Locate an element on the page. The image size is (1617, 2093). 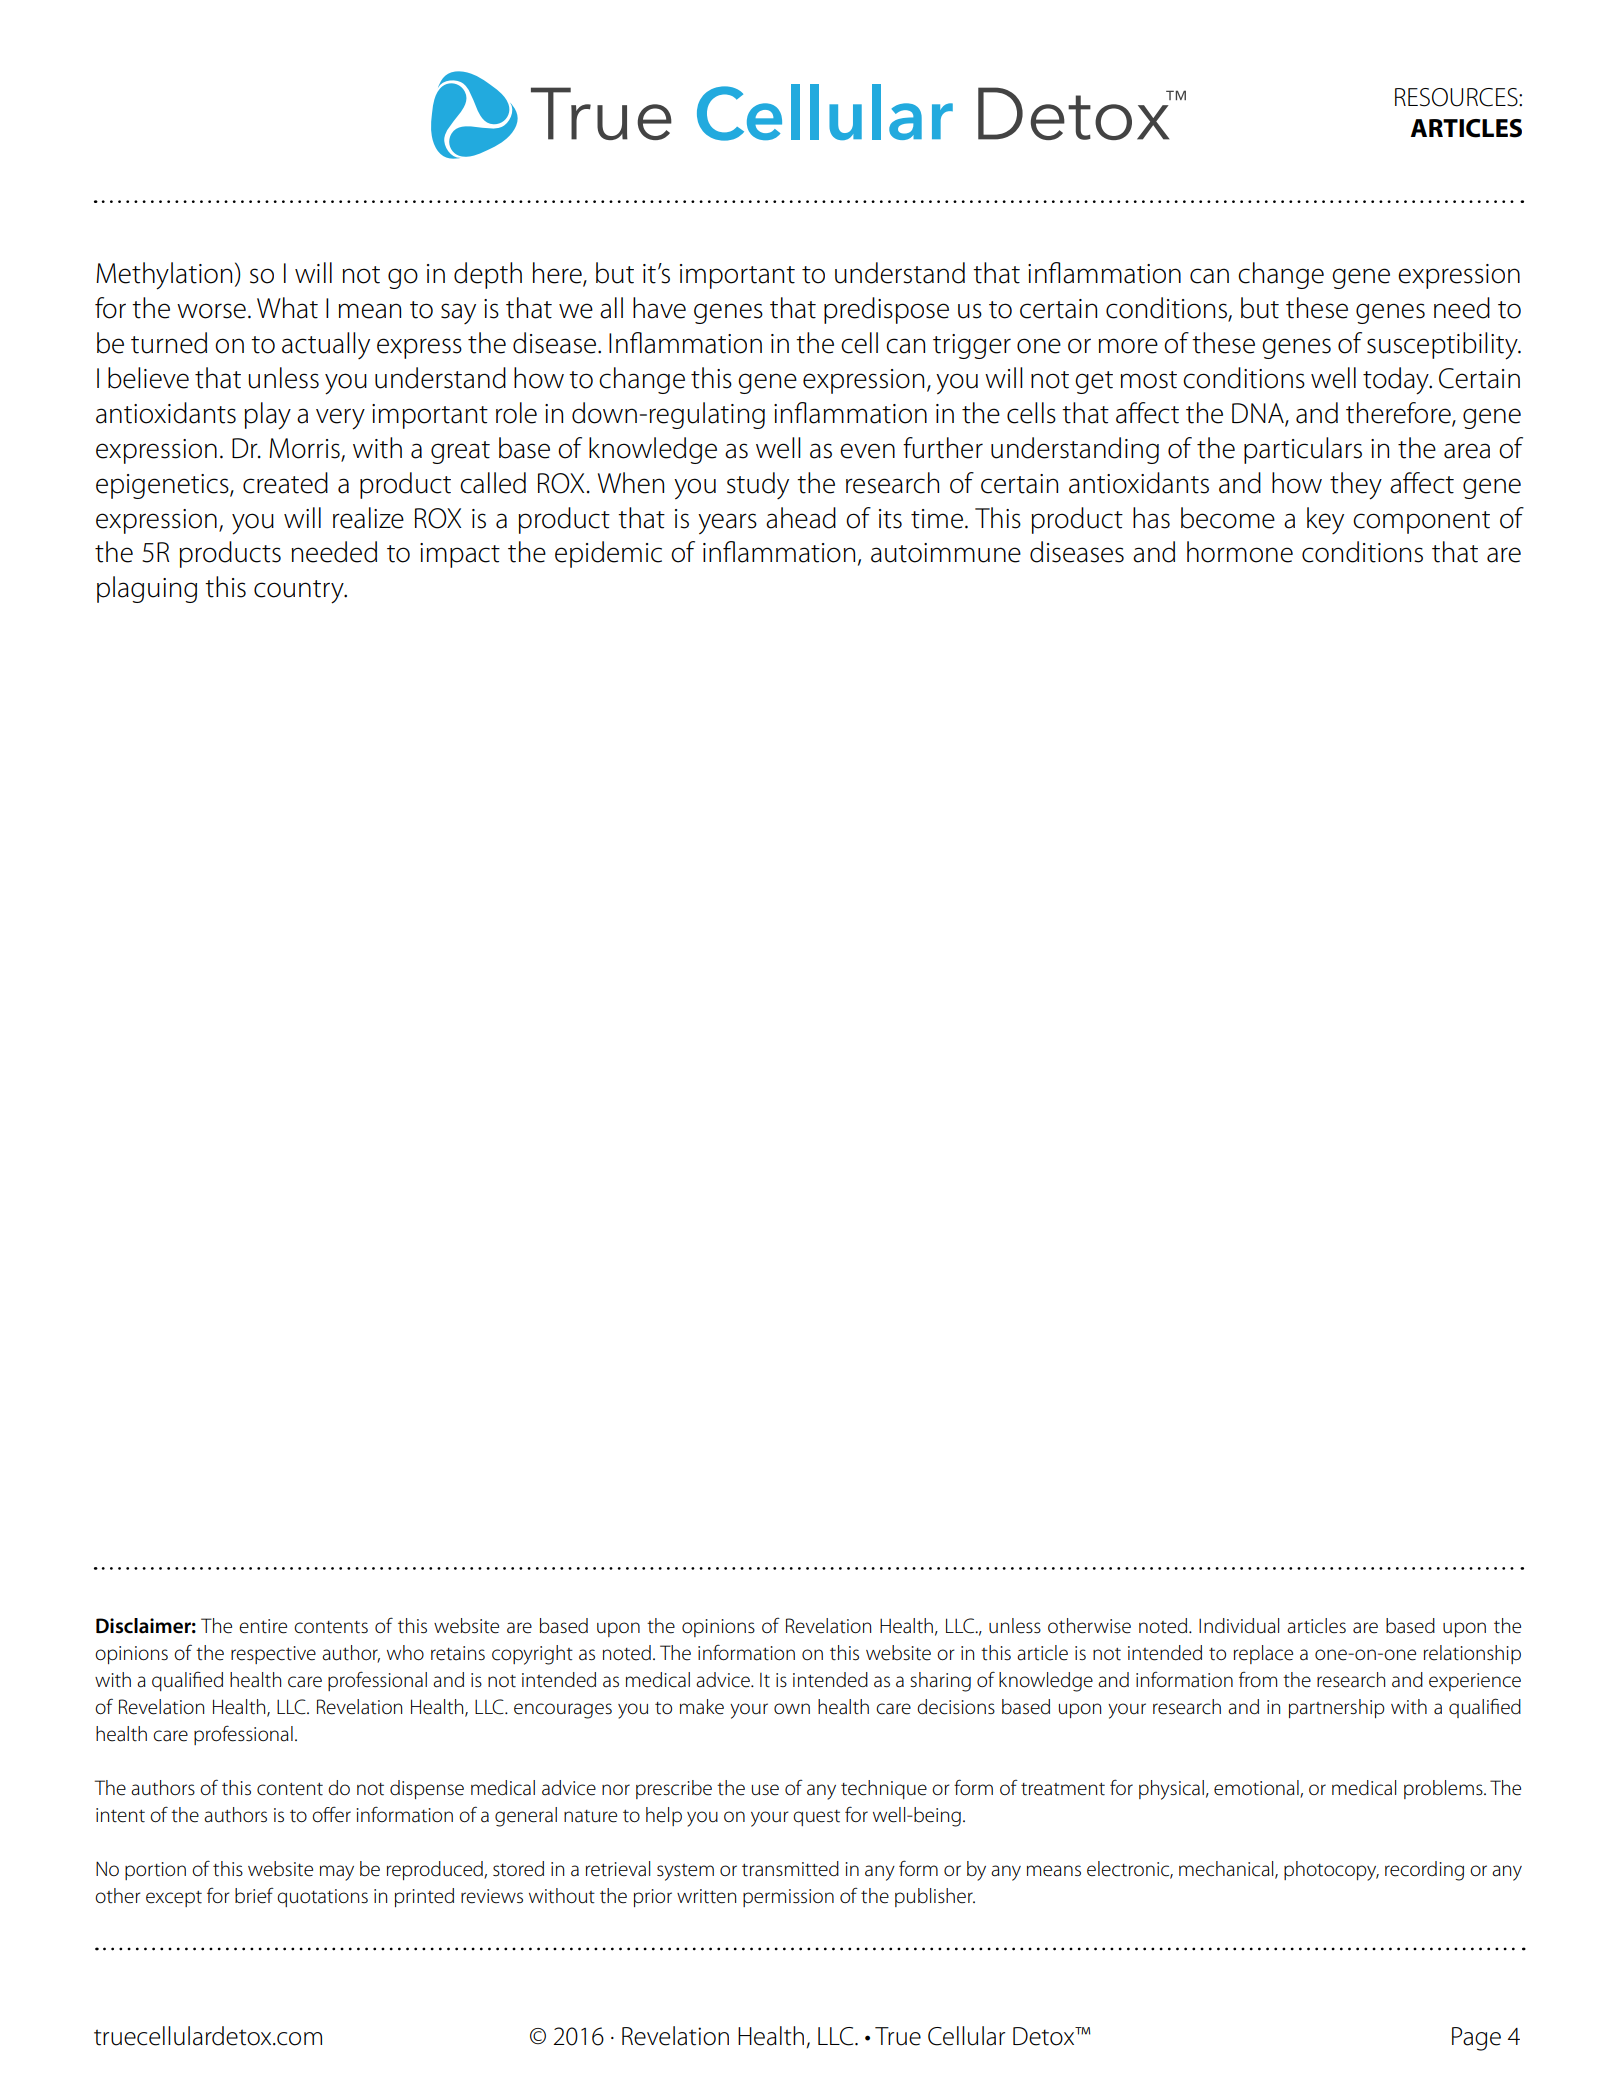
brief is located at coordinates (254, 1896).
